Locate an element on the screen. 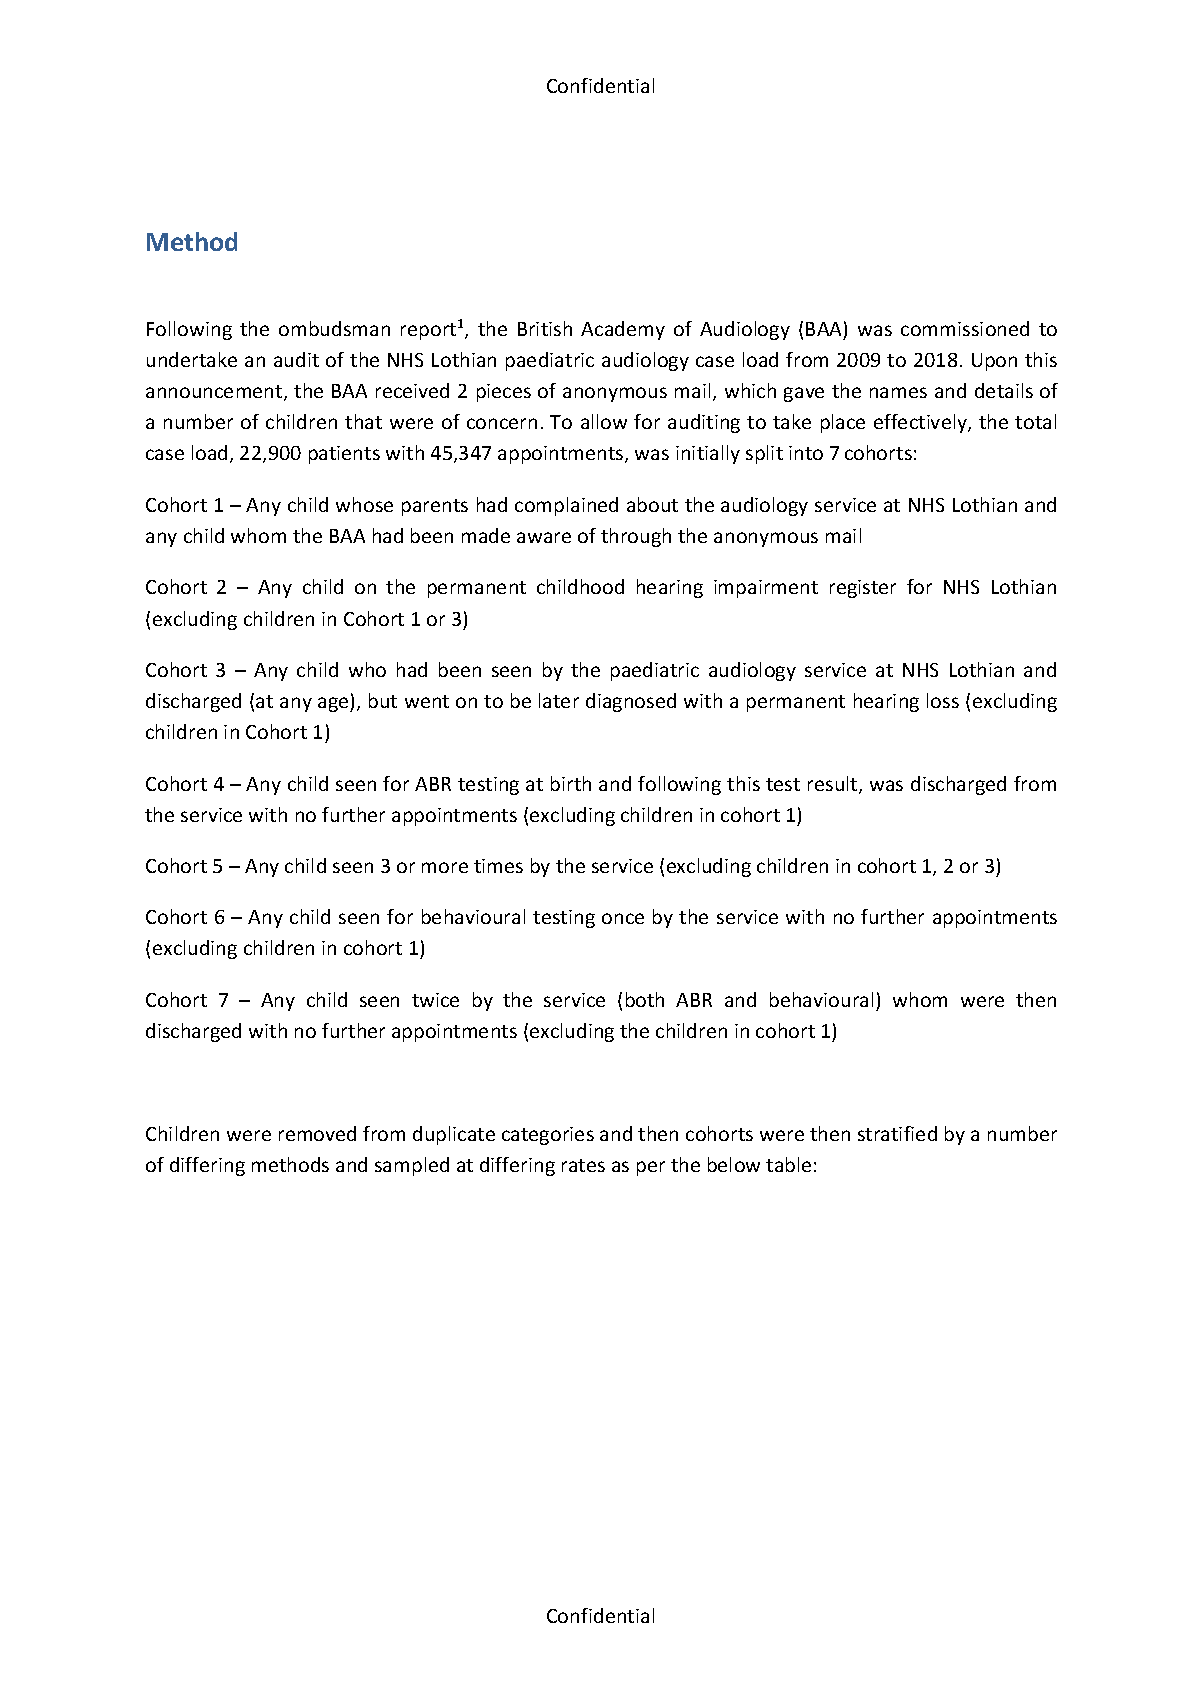 This screenshot has width=1203, height=1700. ombudsman is located at coordinates (334, 328).
